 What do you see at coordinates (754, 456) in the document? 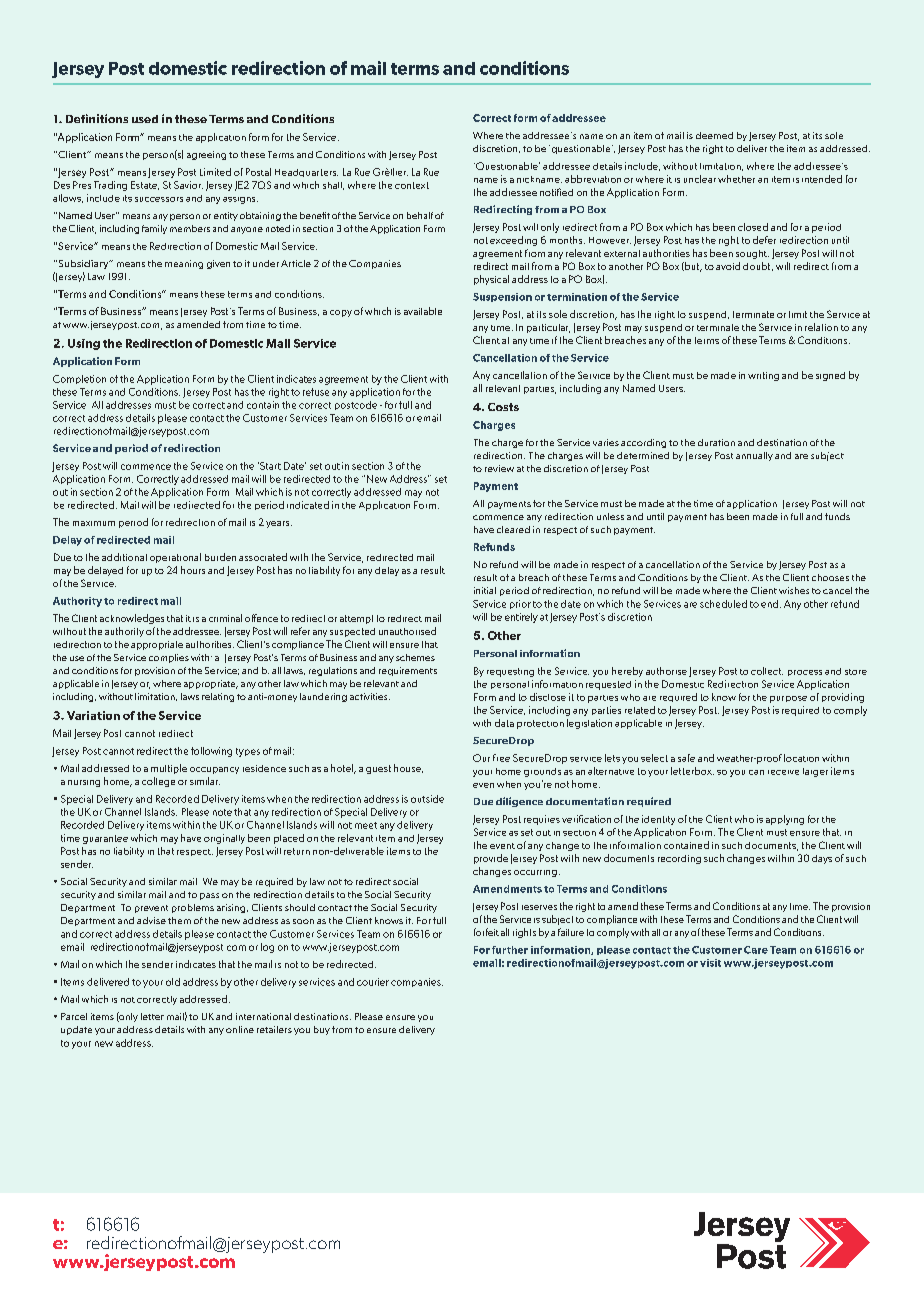
I see `annually` at bounding box center [754, 456].
